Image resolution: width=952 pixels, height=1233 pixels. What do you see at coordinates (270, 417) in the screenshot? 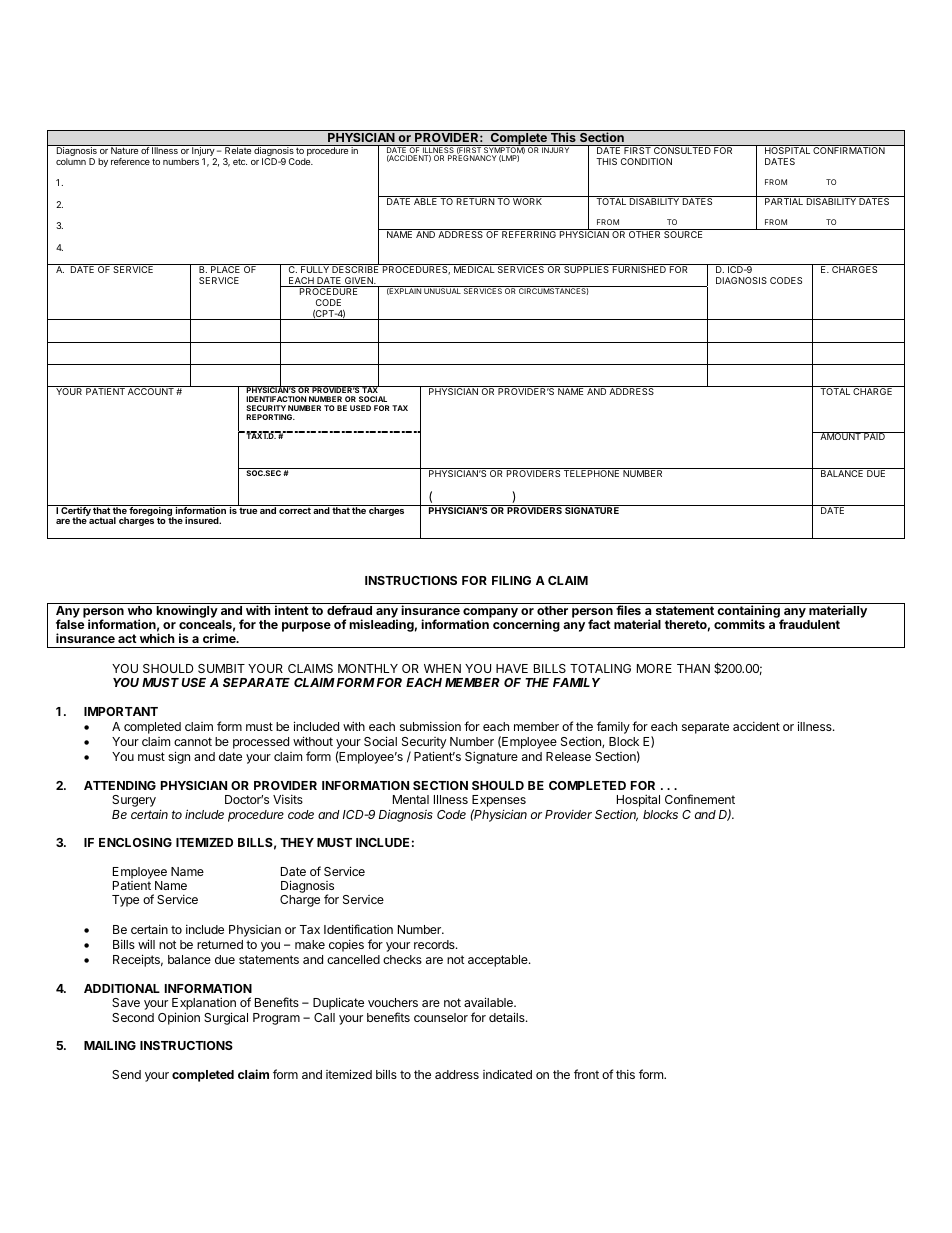
I see `REPORTING` at bounding box center [270, 417].
